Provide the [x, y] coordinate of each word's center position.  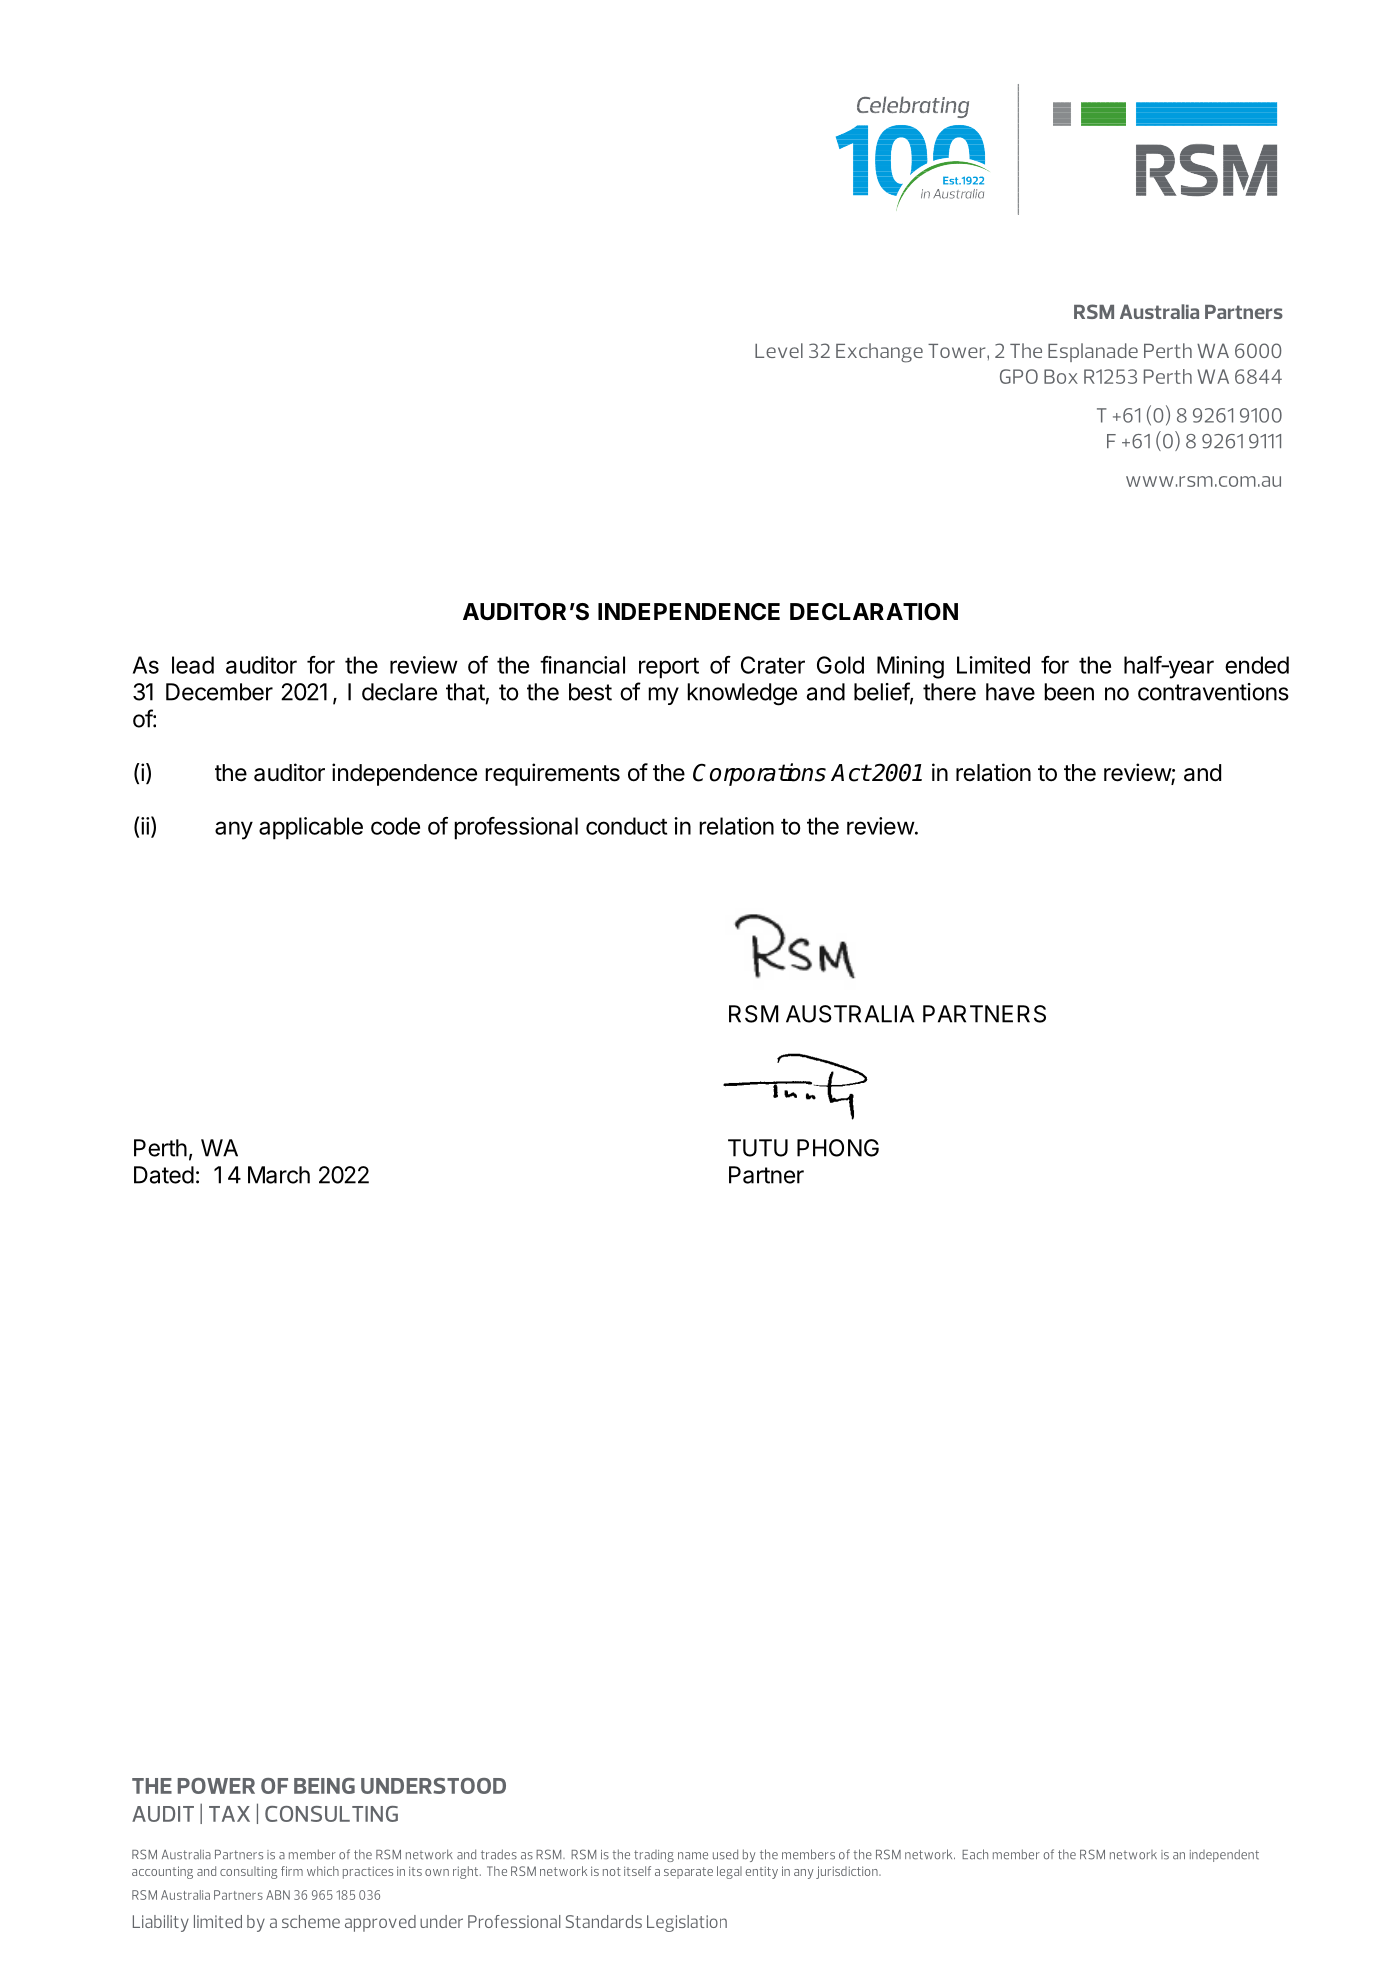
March [279, 1175]
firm [292, 1871]
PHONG [838, 1148]
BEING [324, 1786]
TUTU [758, 1148]
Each [975, 1854]
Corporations [759, 774]
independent [1224, 1855]
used [725, 1854]
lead [193, 665]
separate [688, 1873]
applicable [311, 828]
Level [779, 350]
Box [1061, 376]
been [1069, 692]
